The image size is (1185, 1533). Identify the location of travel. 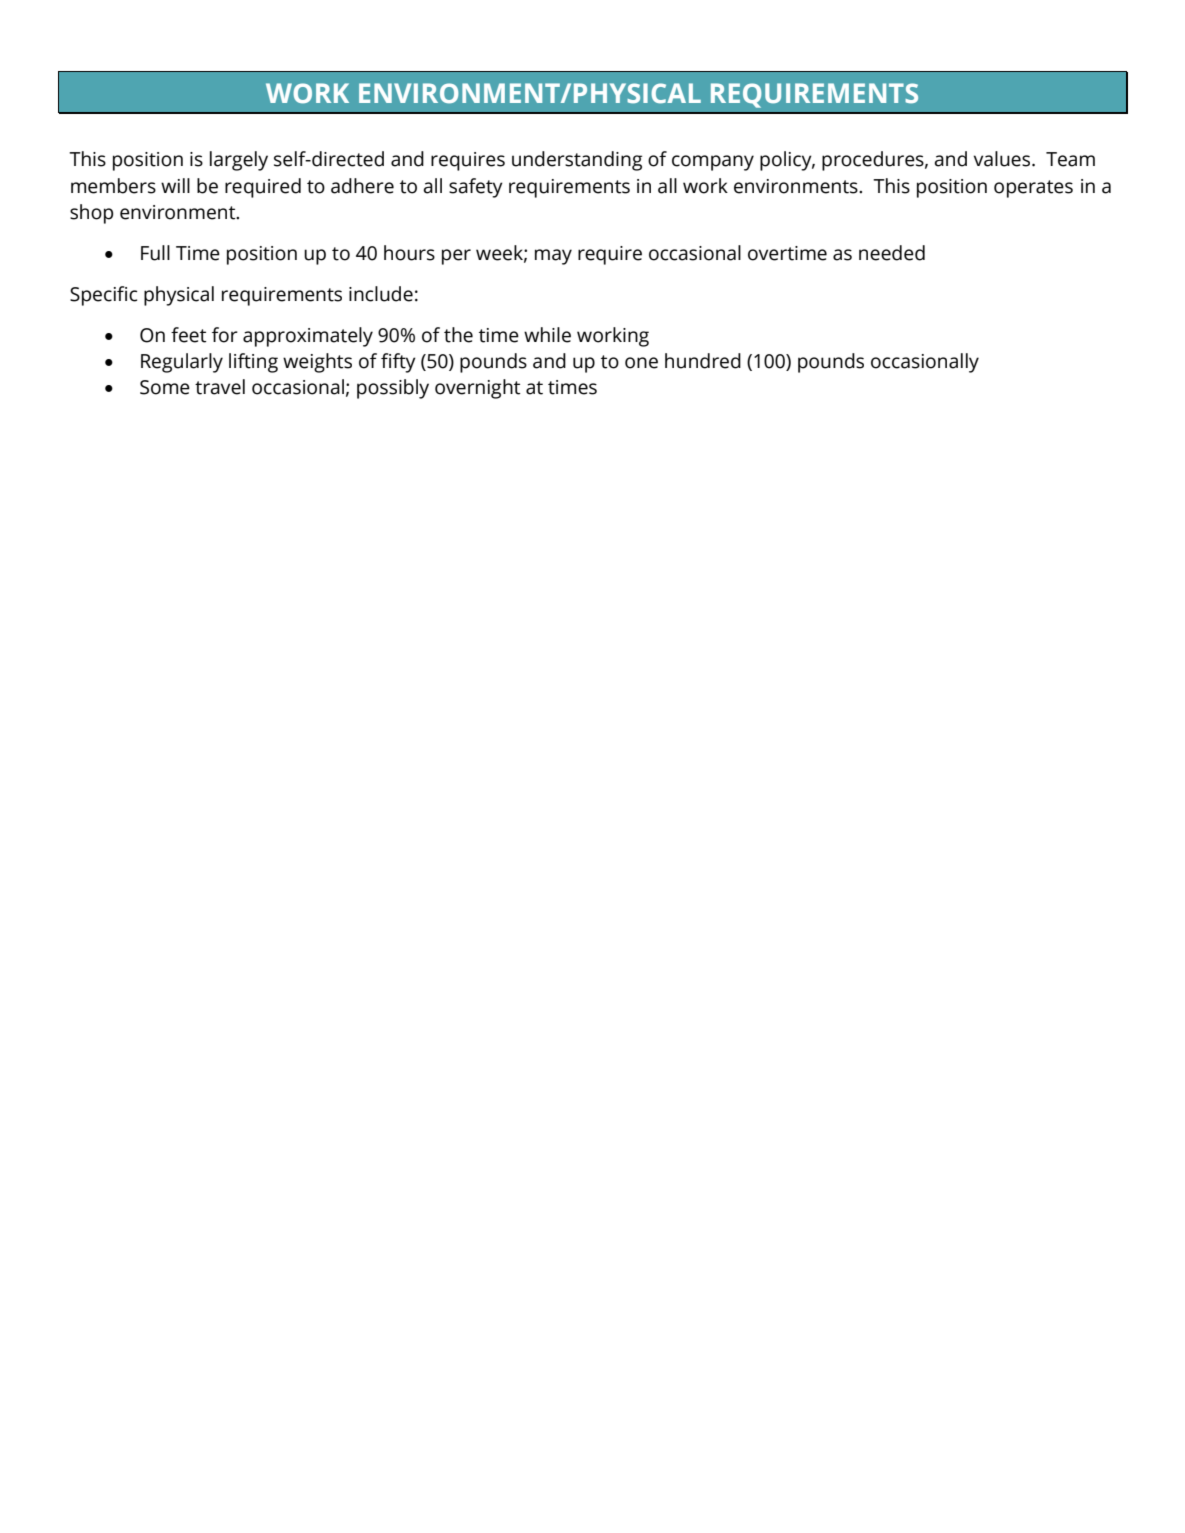
(220, 387).
